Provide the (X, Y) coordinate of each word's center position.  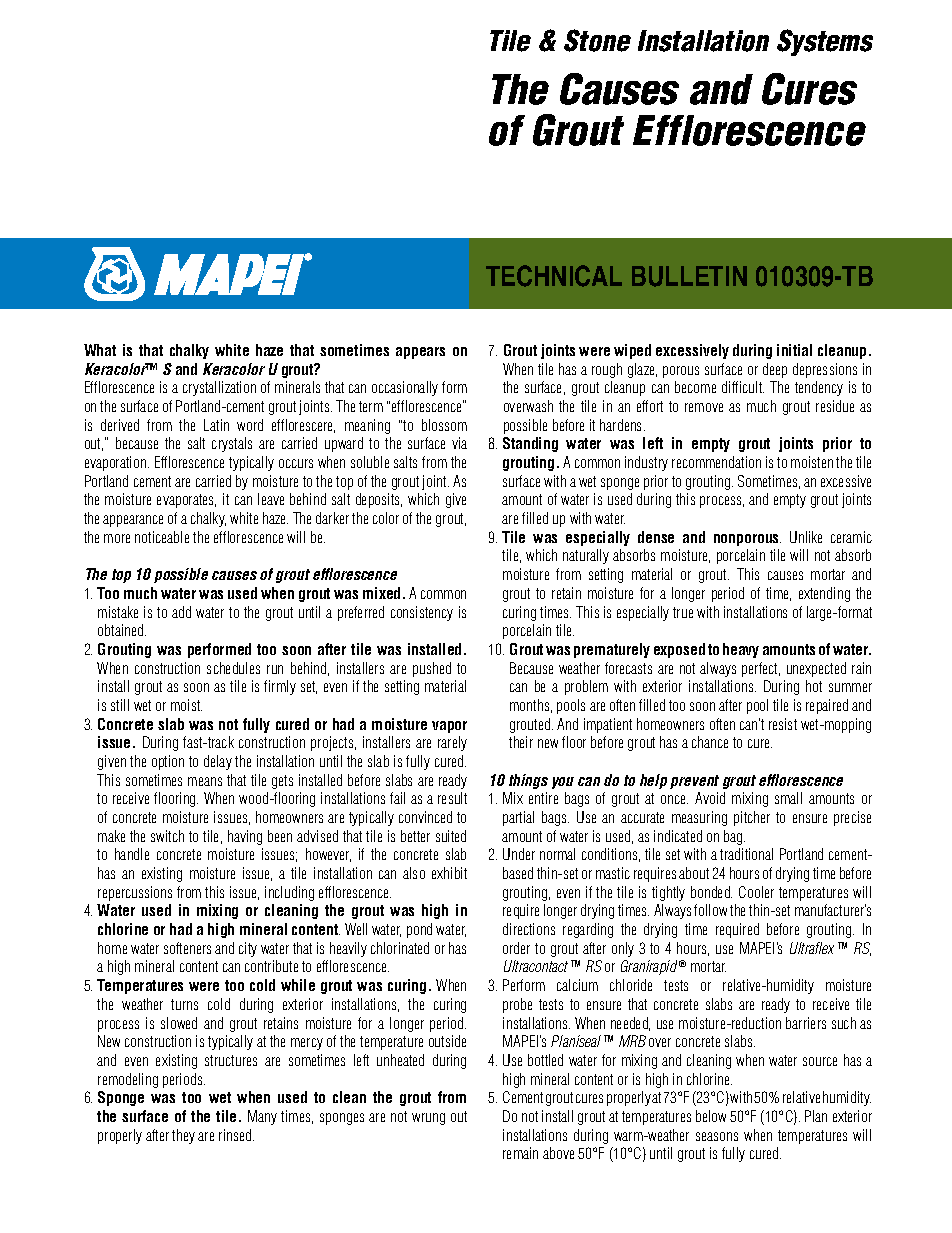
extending (824, 594)
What (100, 350)
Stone (597, 40)
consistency (422, 613)
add (181, 612)
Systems (825, 42)
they (183, 1136)
